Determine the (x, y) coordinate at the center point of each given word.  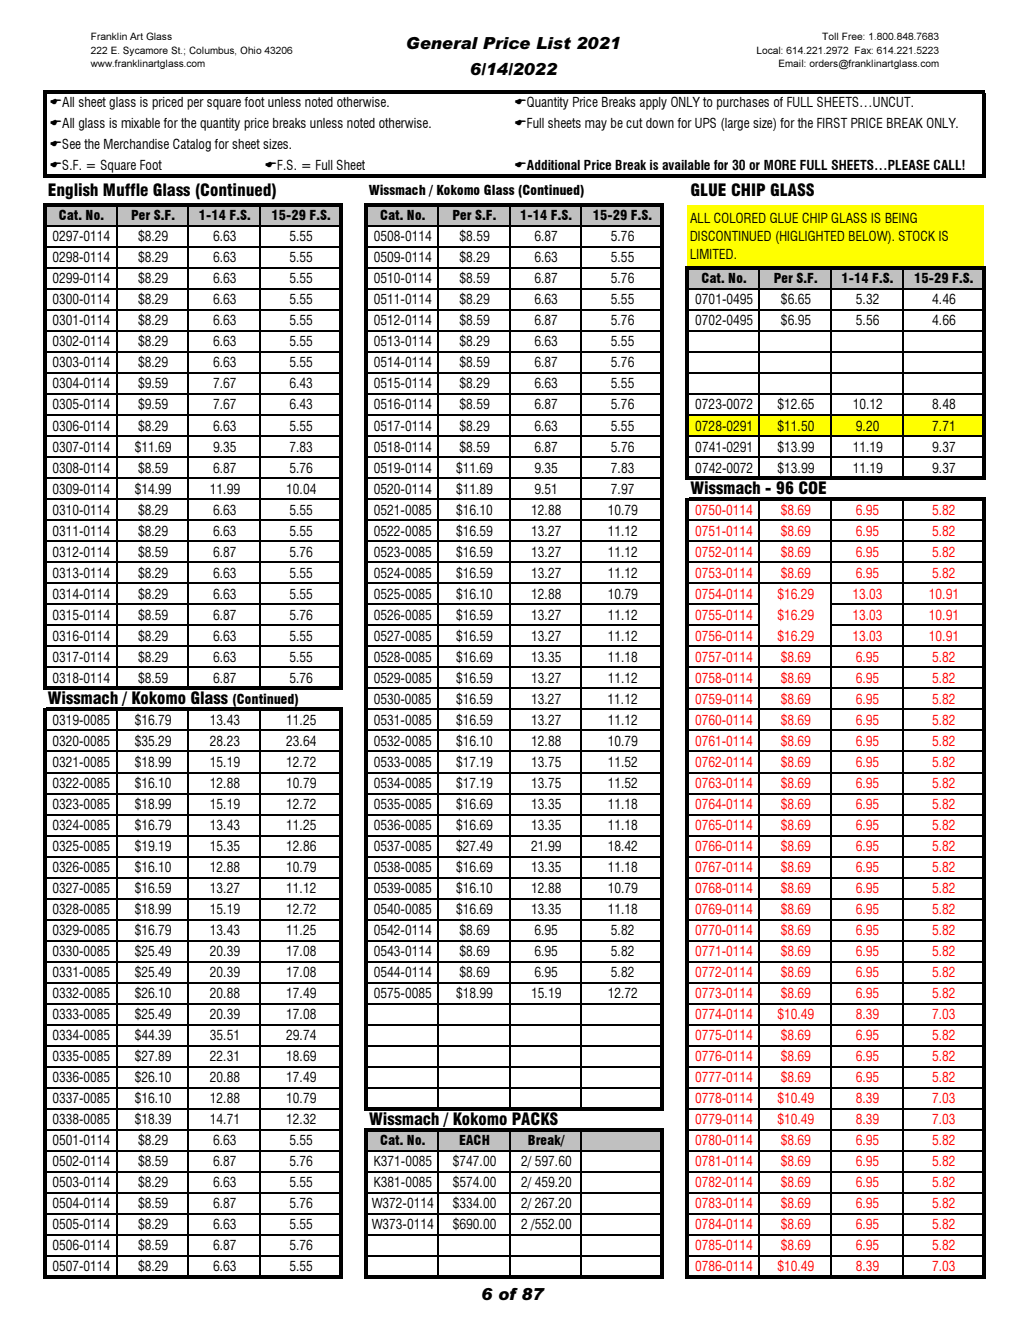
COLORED (740, 217)
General (442, 43)
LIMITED (713, 254)
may (596, 125)
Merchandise (136, 144)
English (73, 191)
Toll (830, 36)
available (686, 165)
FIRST (832, 122)
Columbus (212, 51)
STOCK (917, 235)
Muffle (125, 190)
